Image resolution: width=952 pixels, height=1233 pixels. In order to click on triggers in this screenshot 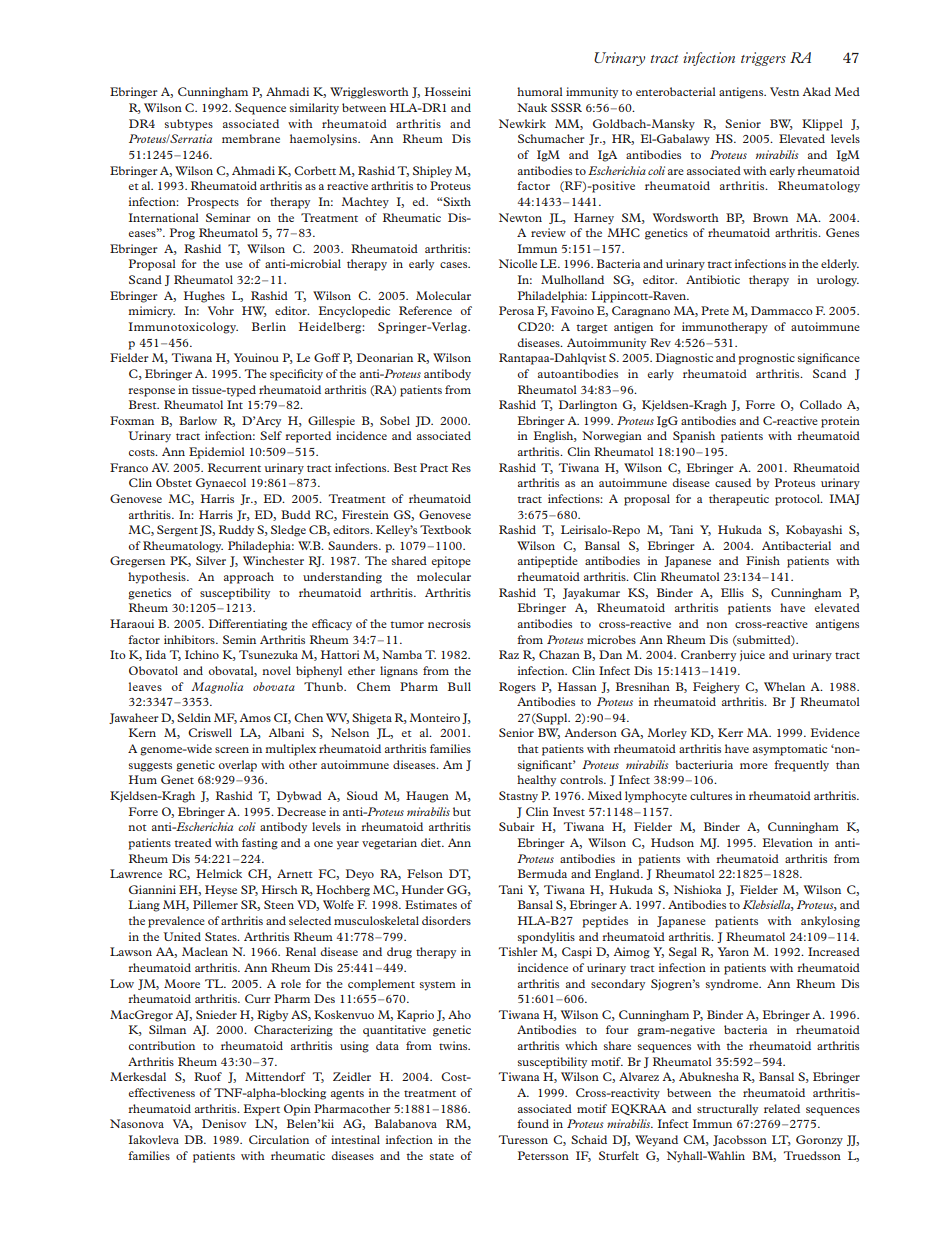, I will do `click(763, 59)`.
